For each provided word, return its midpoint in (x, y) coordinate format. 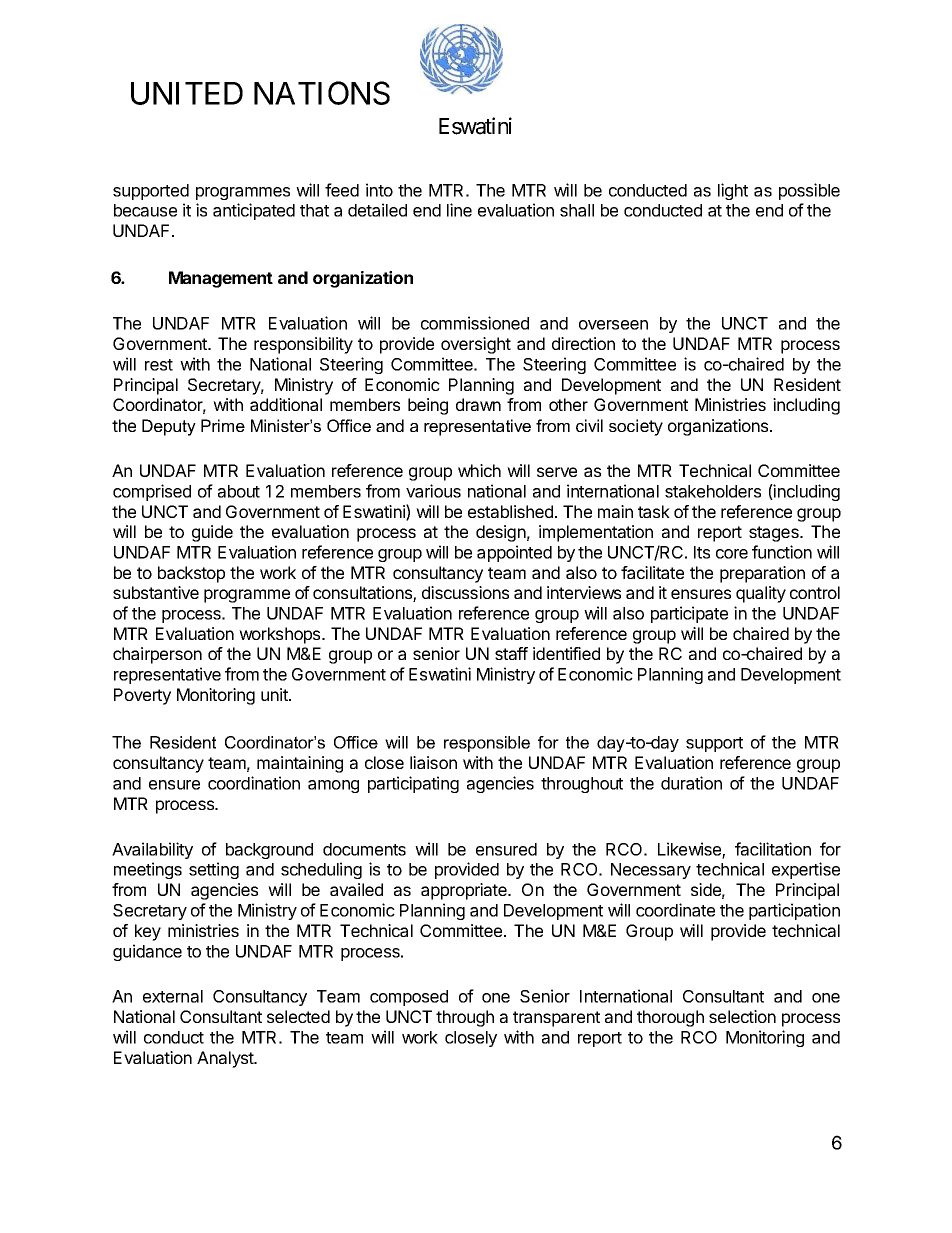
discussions (465, 592)
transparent (556, 1019)
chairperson (157, 655)
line (459, 210)
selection (742, 1016)
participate (689, 614)
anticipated (254, 211)
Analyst (226, 1059)
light (733, 191)
